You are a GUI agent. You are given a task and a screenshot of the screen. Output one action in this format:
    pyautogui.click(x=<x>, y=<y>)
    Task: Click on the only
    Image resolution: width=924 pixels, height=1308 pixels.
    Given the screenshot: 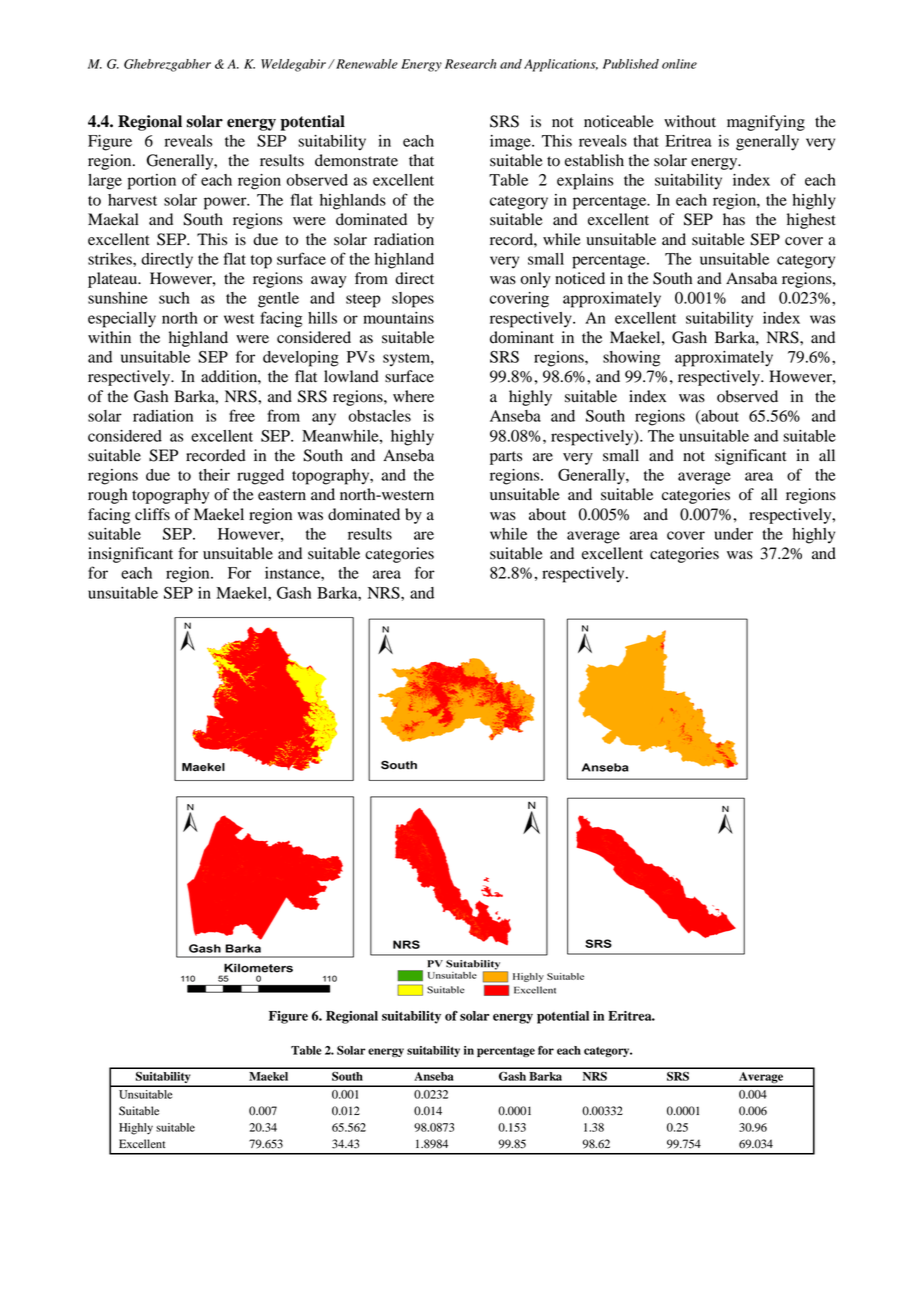 What is the action you would take?
    pyautogui.click(x=536, y=280)
